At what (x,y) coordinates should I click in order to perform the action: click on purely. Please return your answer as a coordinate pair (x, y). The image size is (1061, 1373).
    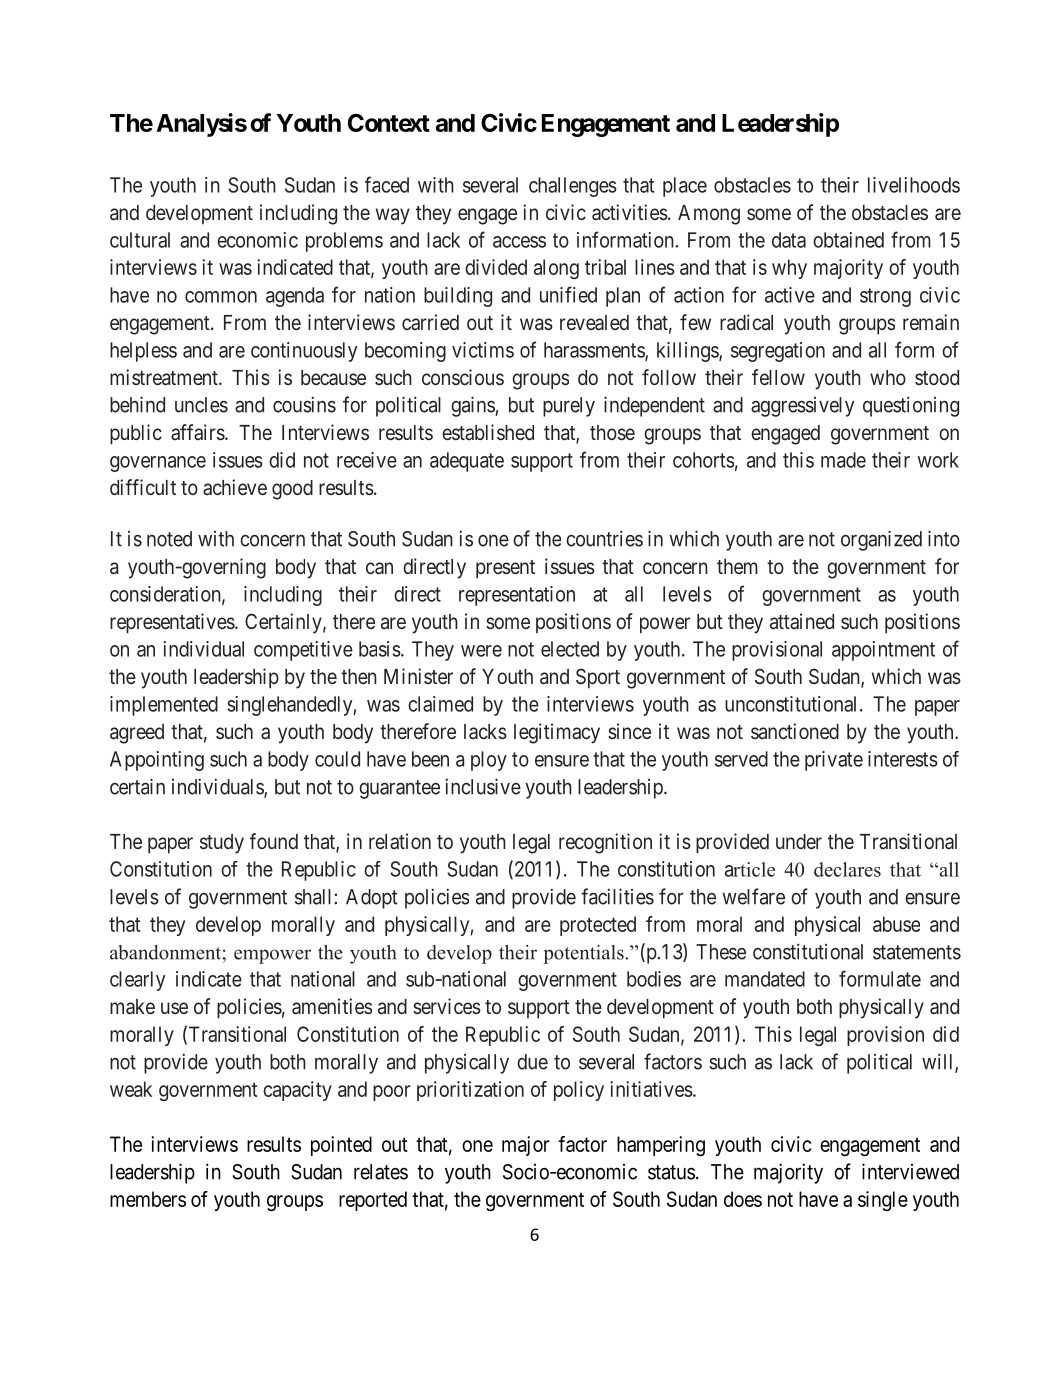
    Looking at the image, I should click on (569, 407).
